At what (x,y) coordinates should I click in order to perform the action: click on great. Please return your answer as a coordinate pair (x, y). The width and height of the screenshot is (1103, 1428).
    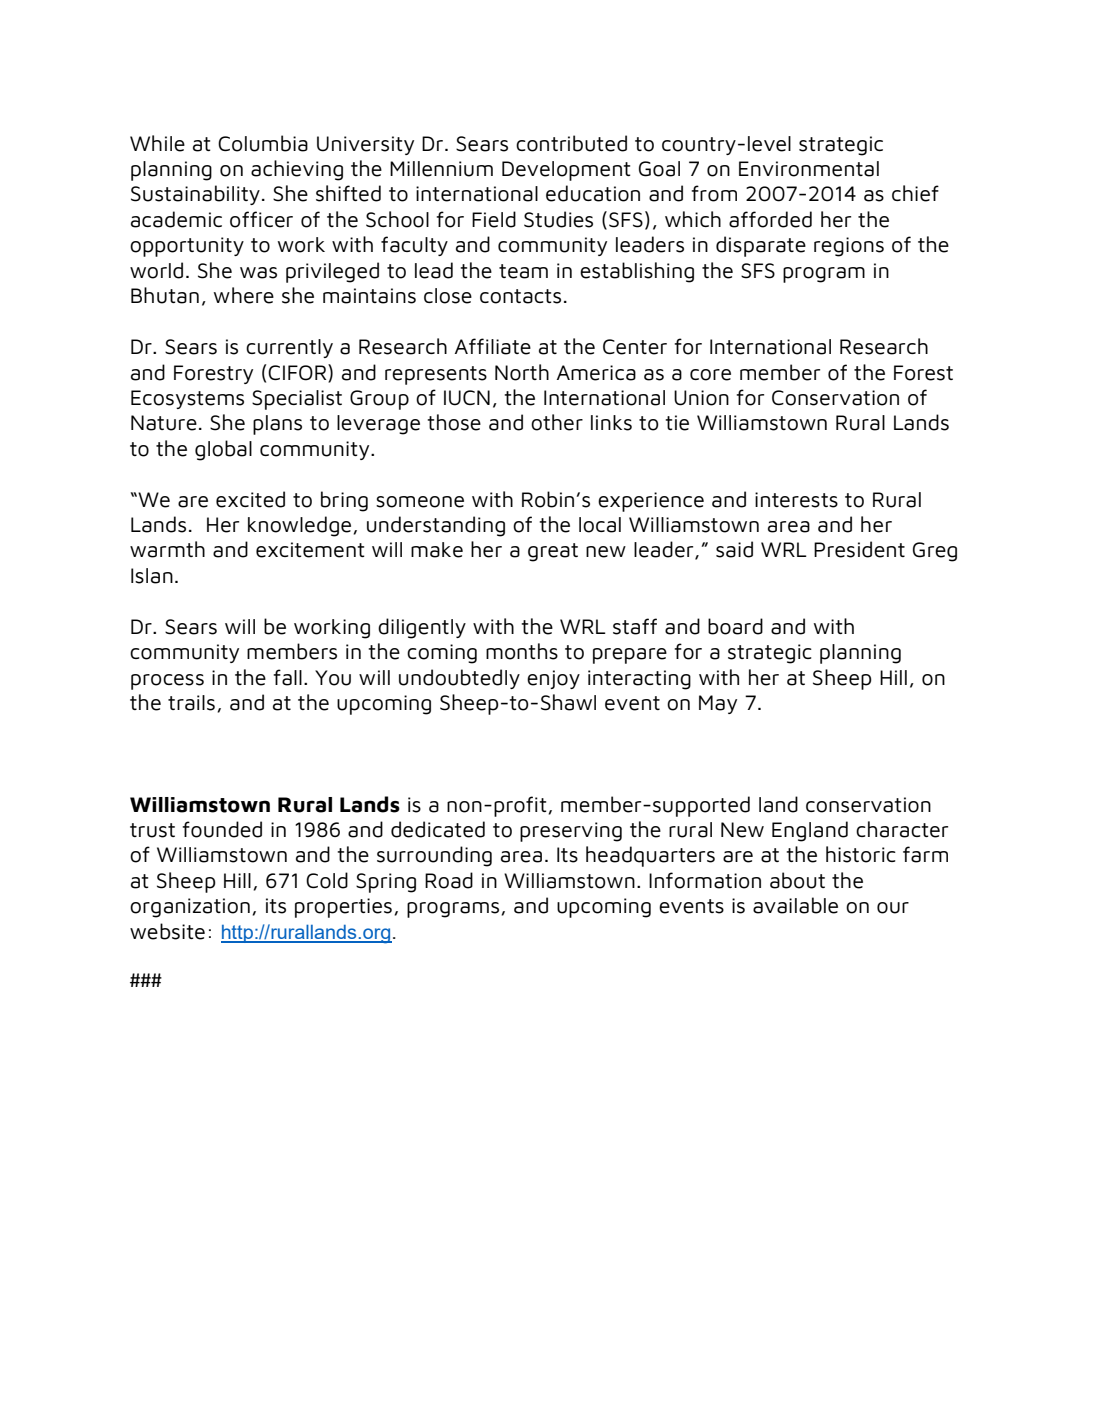
    Looking at the image, I should click on (553, 552).
